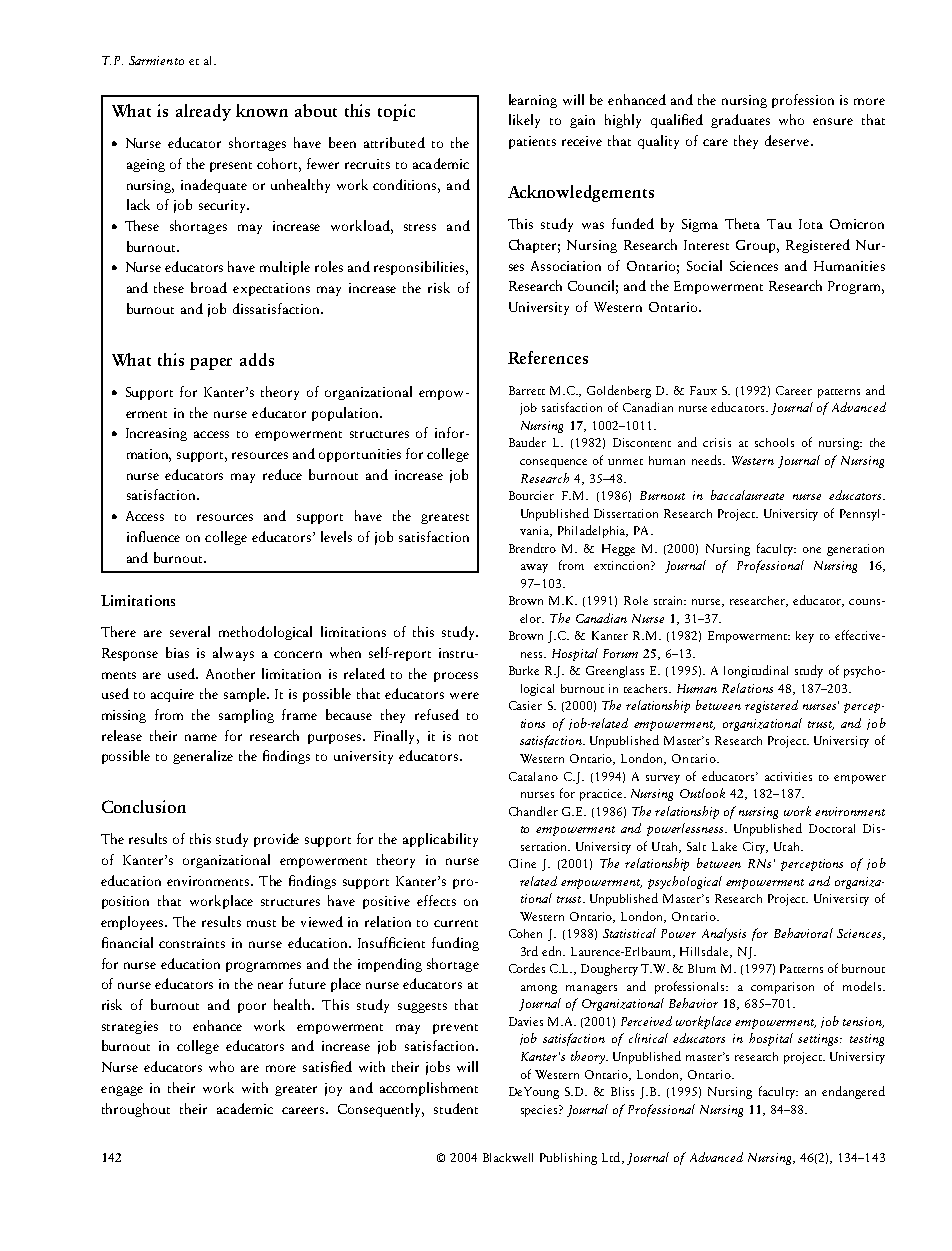 This image has width=952, height=1251. What do you see at coordinates (203, 112) in the image?
I see `already` at bounding box center [203, 112].
